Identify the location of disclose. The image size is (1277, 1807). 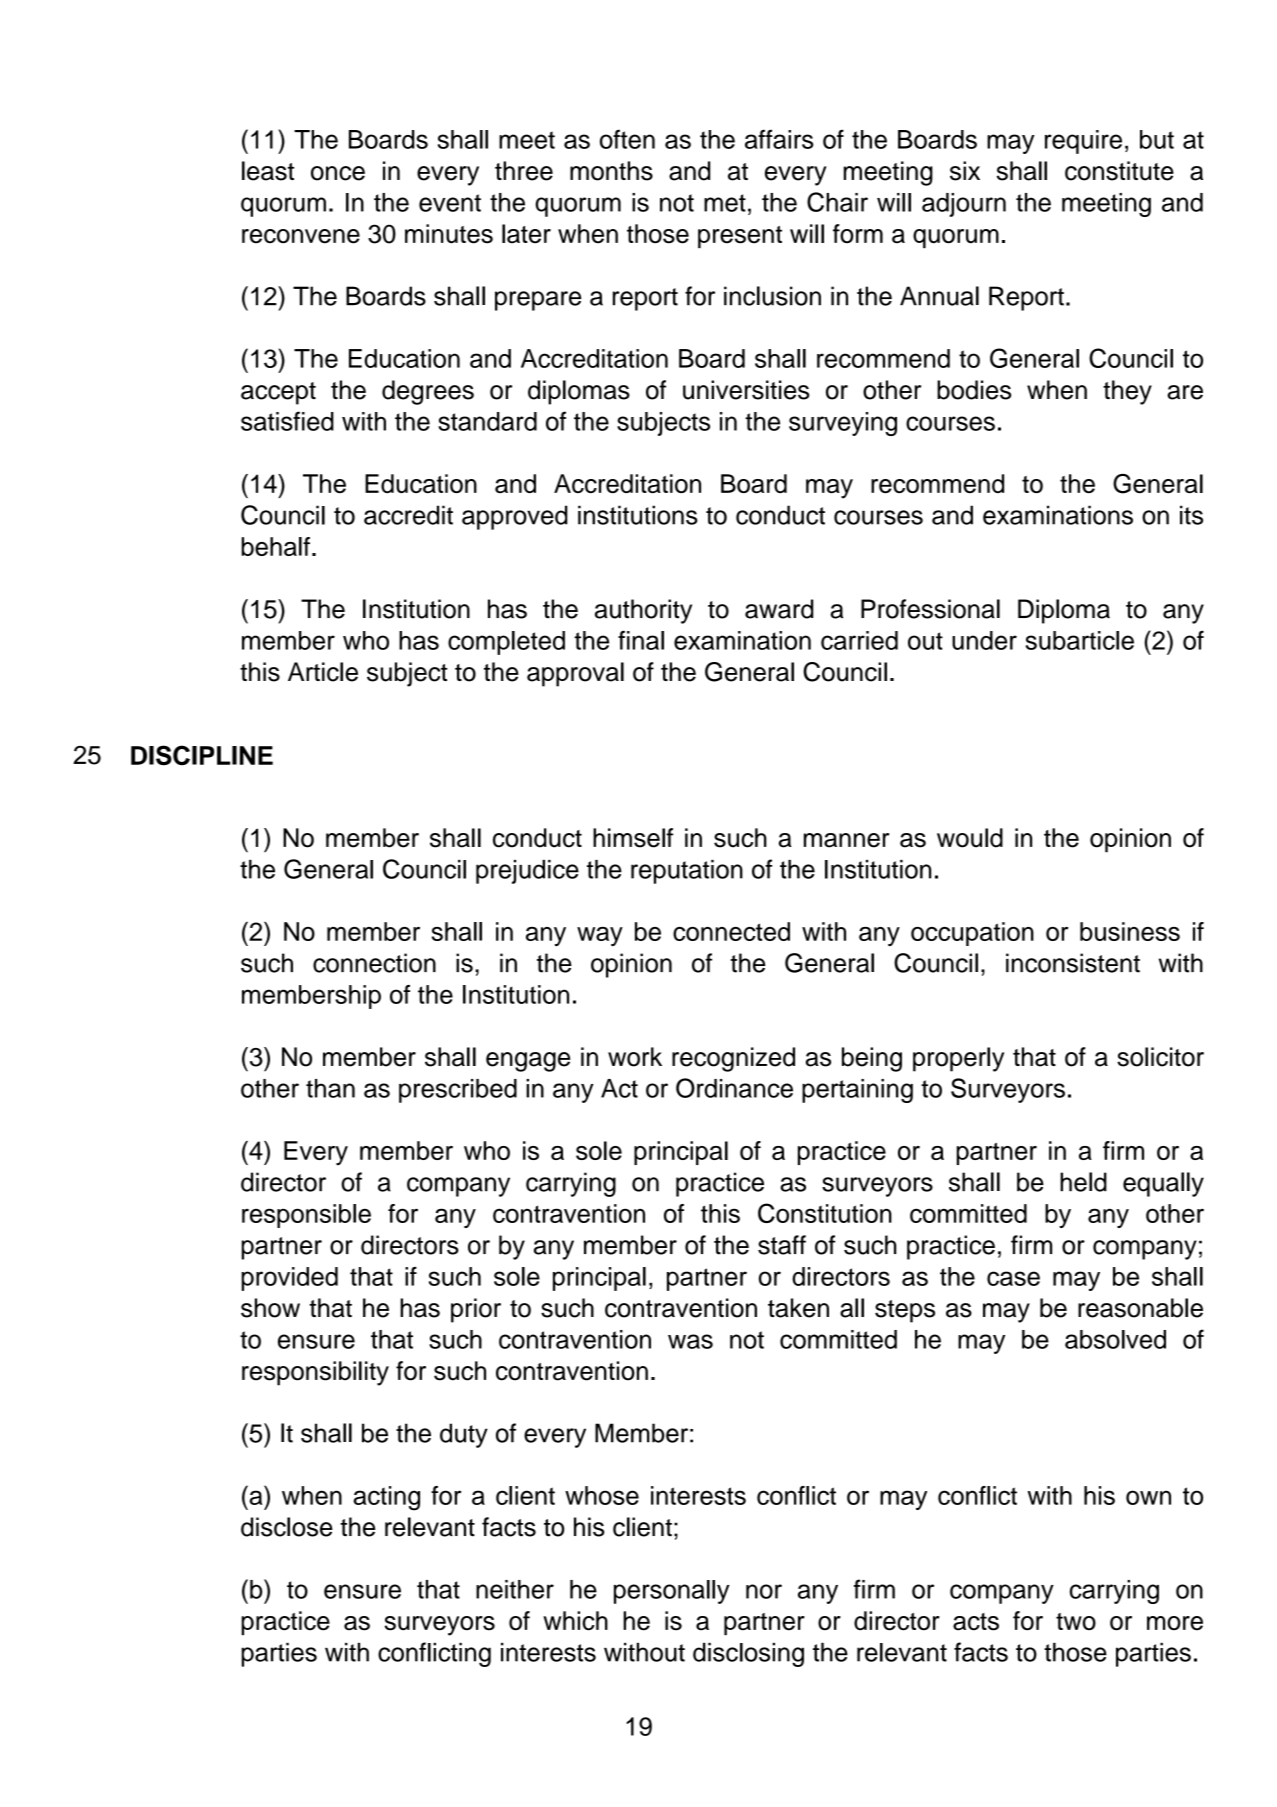
(287, 1527).
